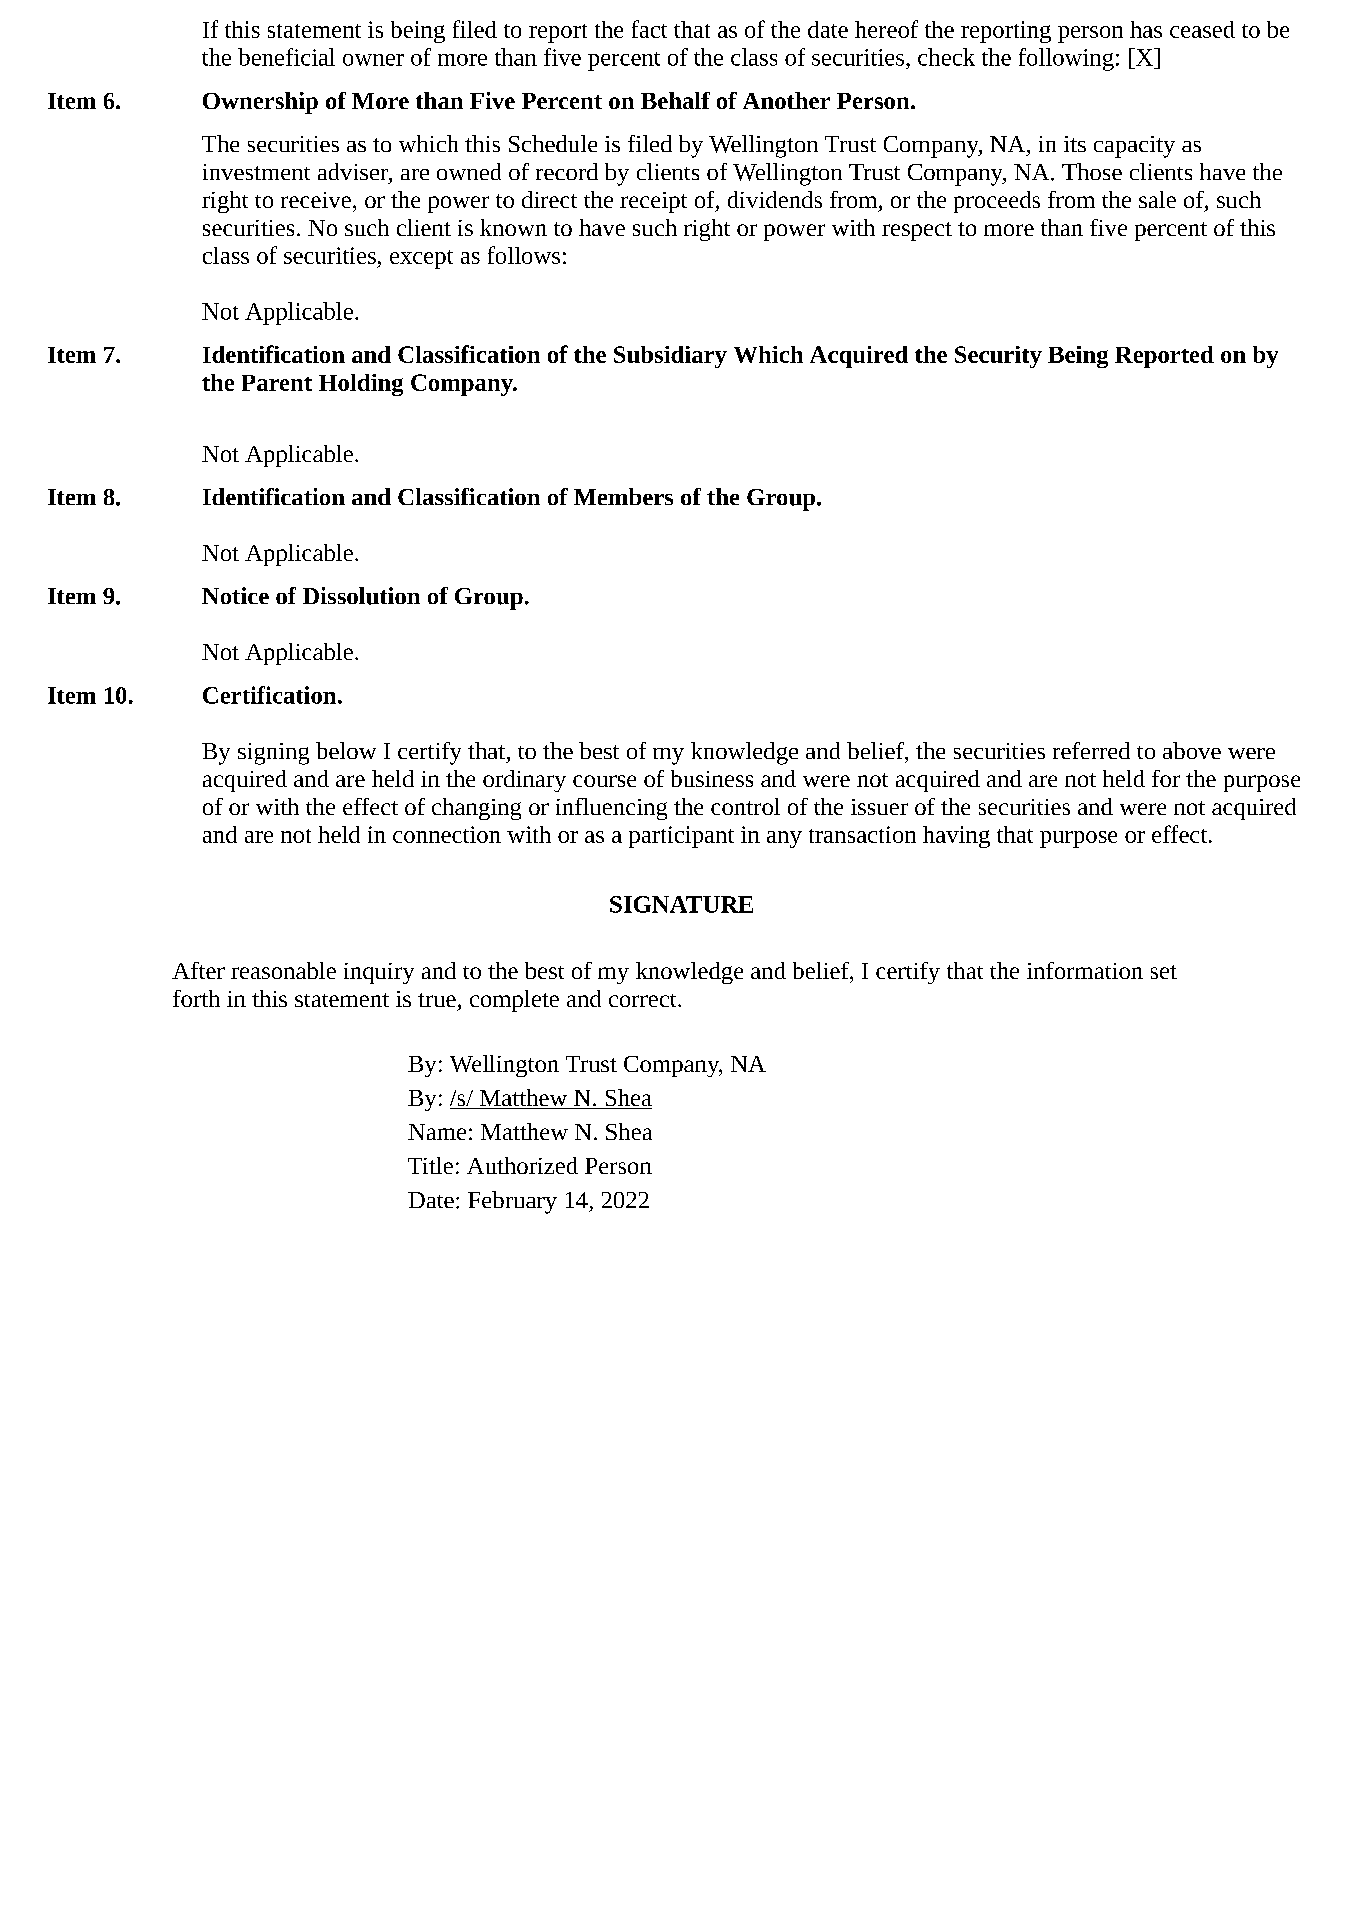 This image has width=1365, height=1931. I want to click on Title, so click(430, 1165).
